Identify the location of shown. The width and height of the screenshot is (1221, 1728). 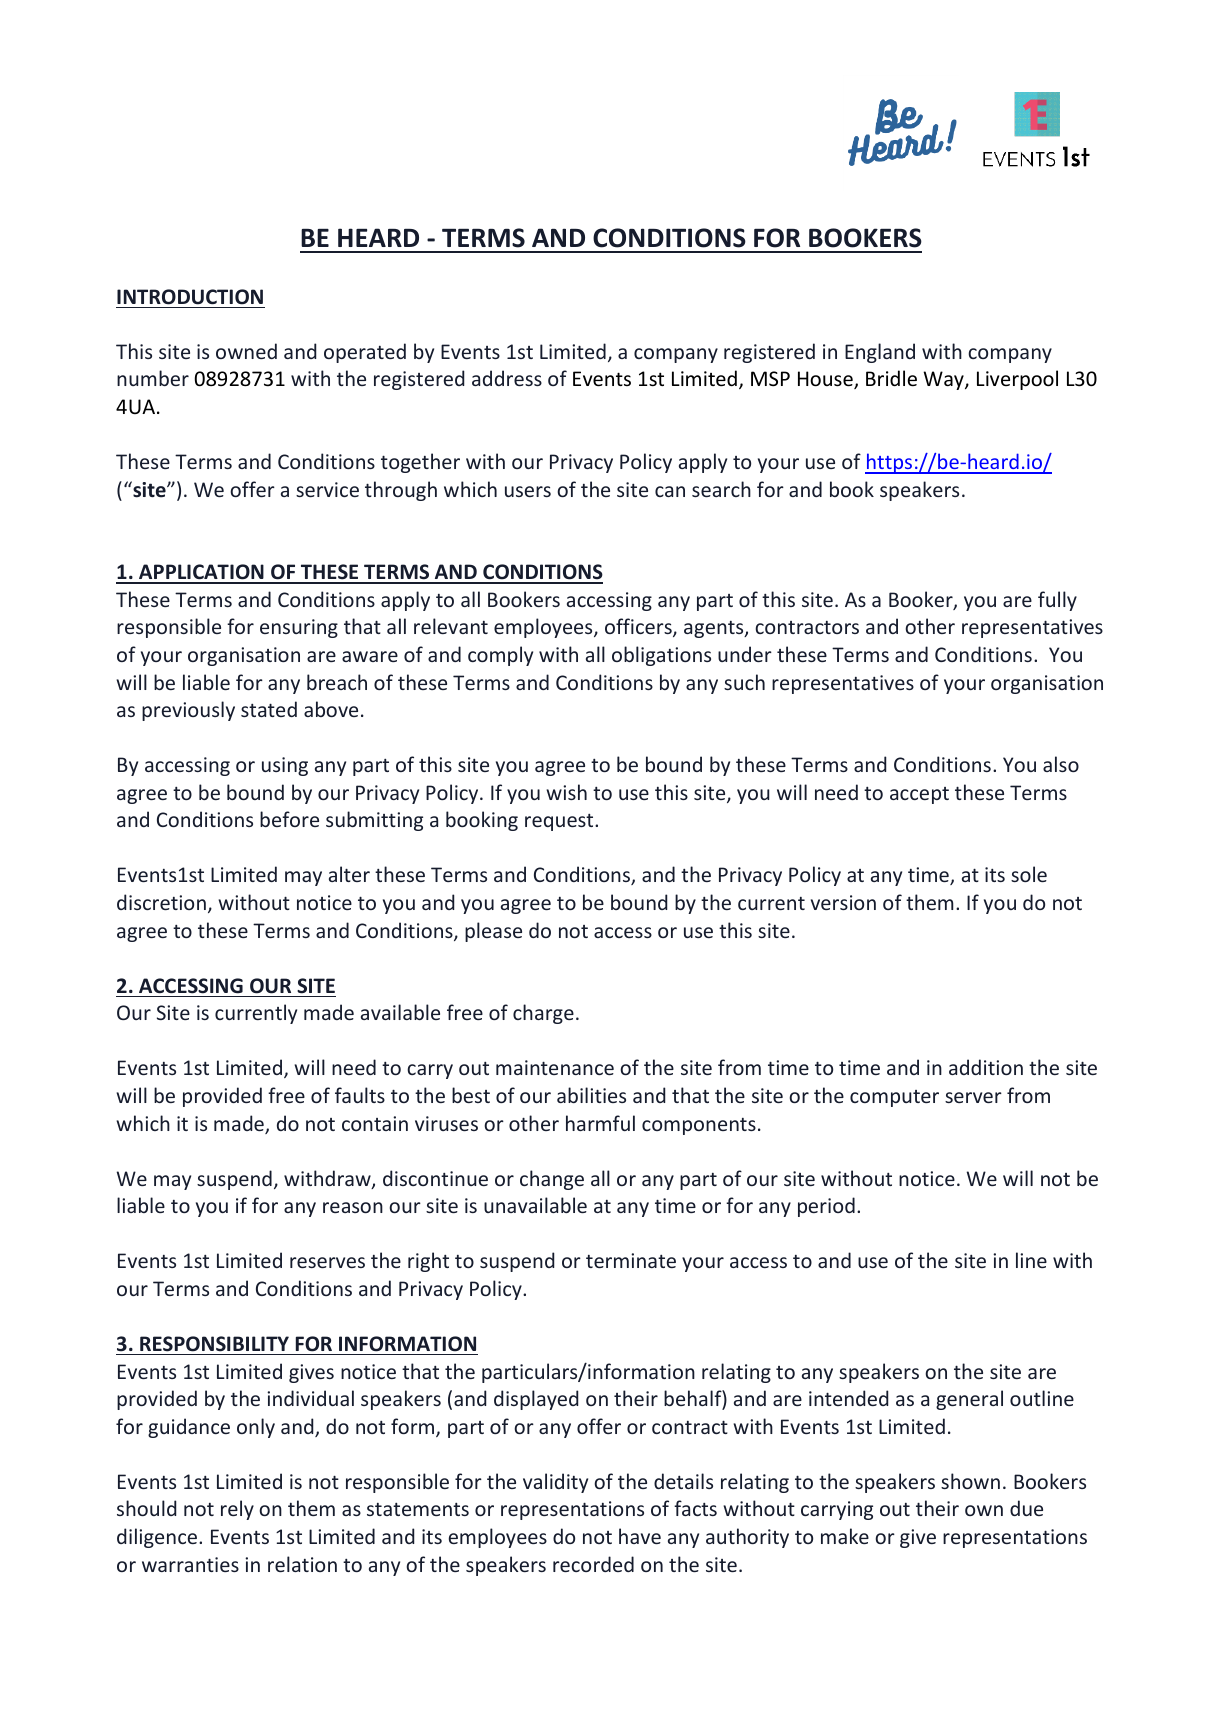
(970, 1481).
